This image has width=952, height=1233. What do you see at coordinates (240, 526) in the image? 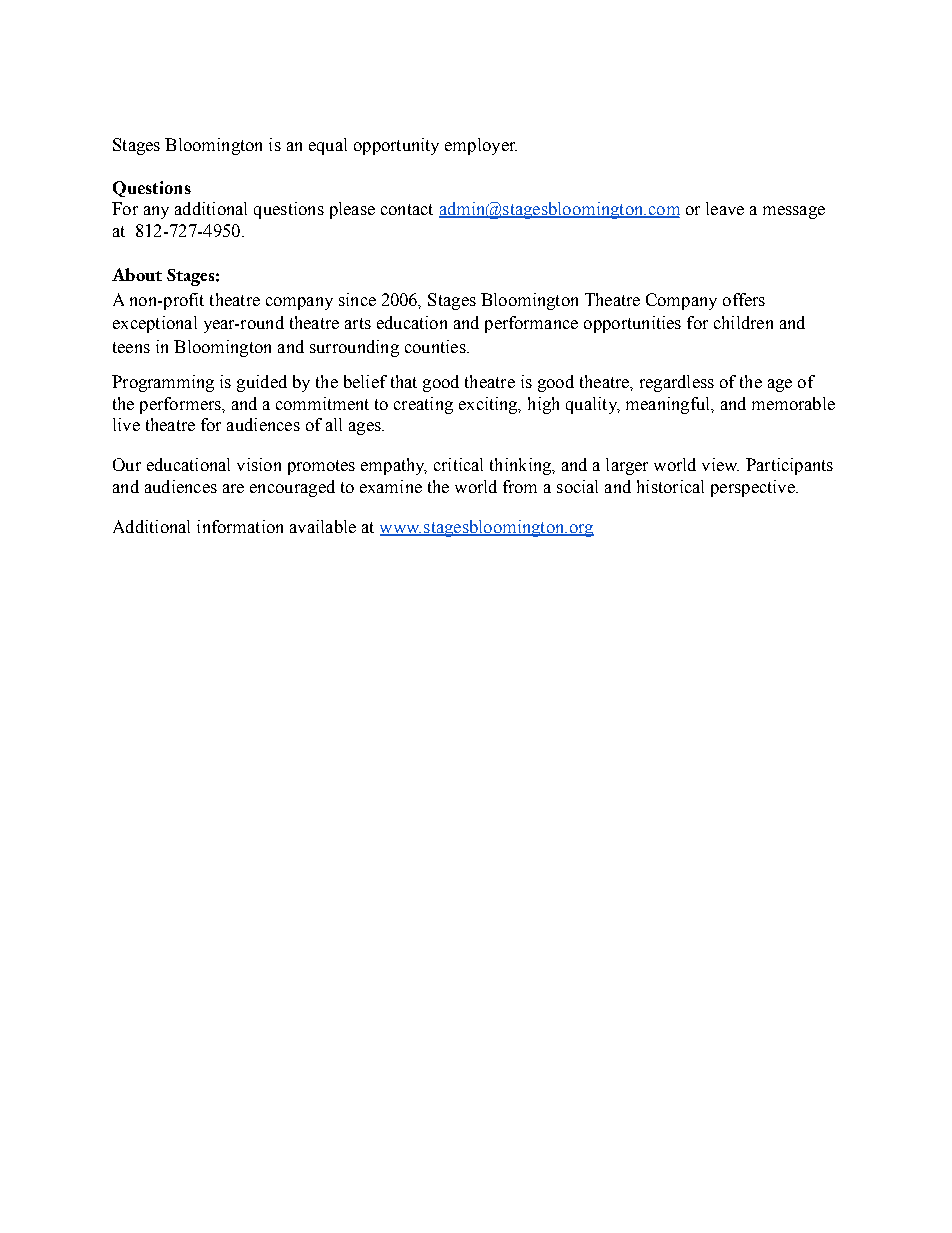
I see `information` at bounding box center [240, 526].
